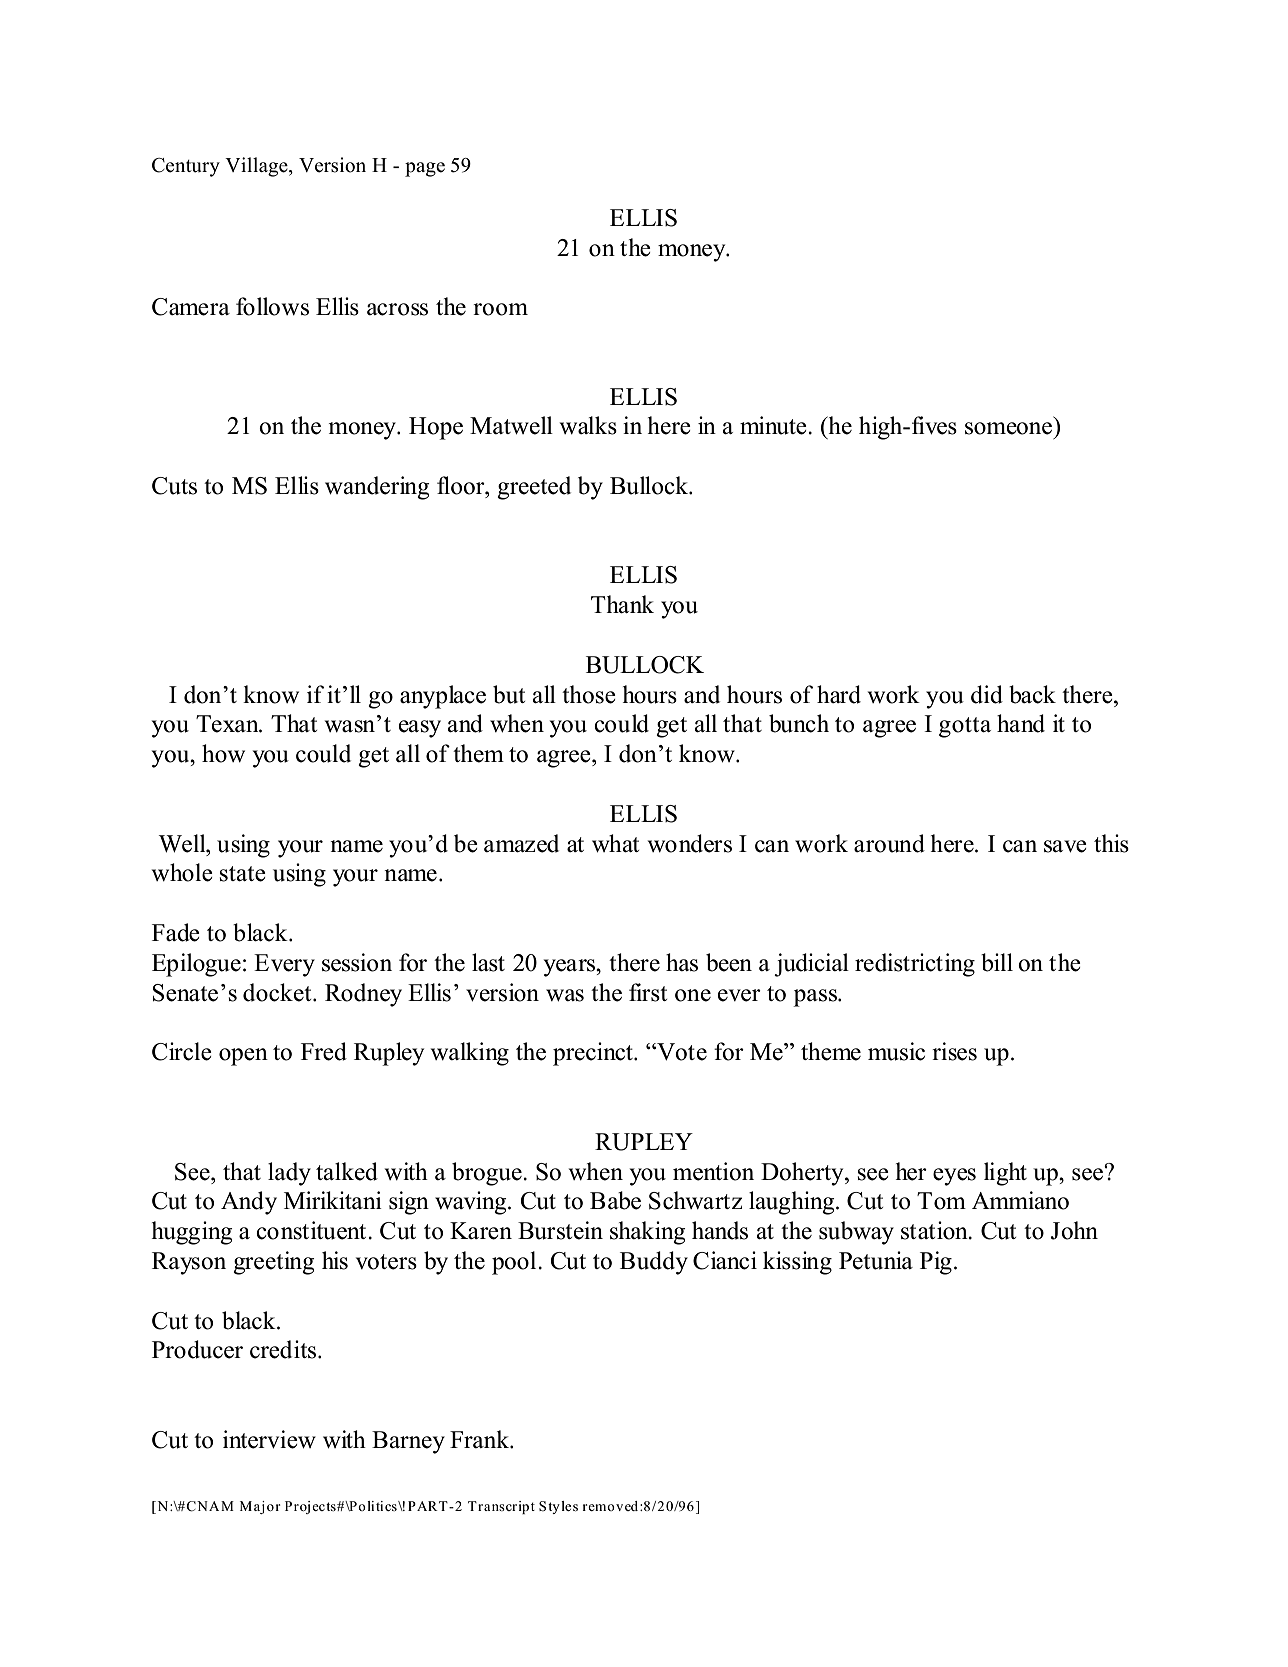 The height and width of the screenshot is (1667, 1288). What do you see at coordinates (558, 1507) in the screenshot?
I see `Styles` at bounding box center [558, 1507].
